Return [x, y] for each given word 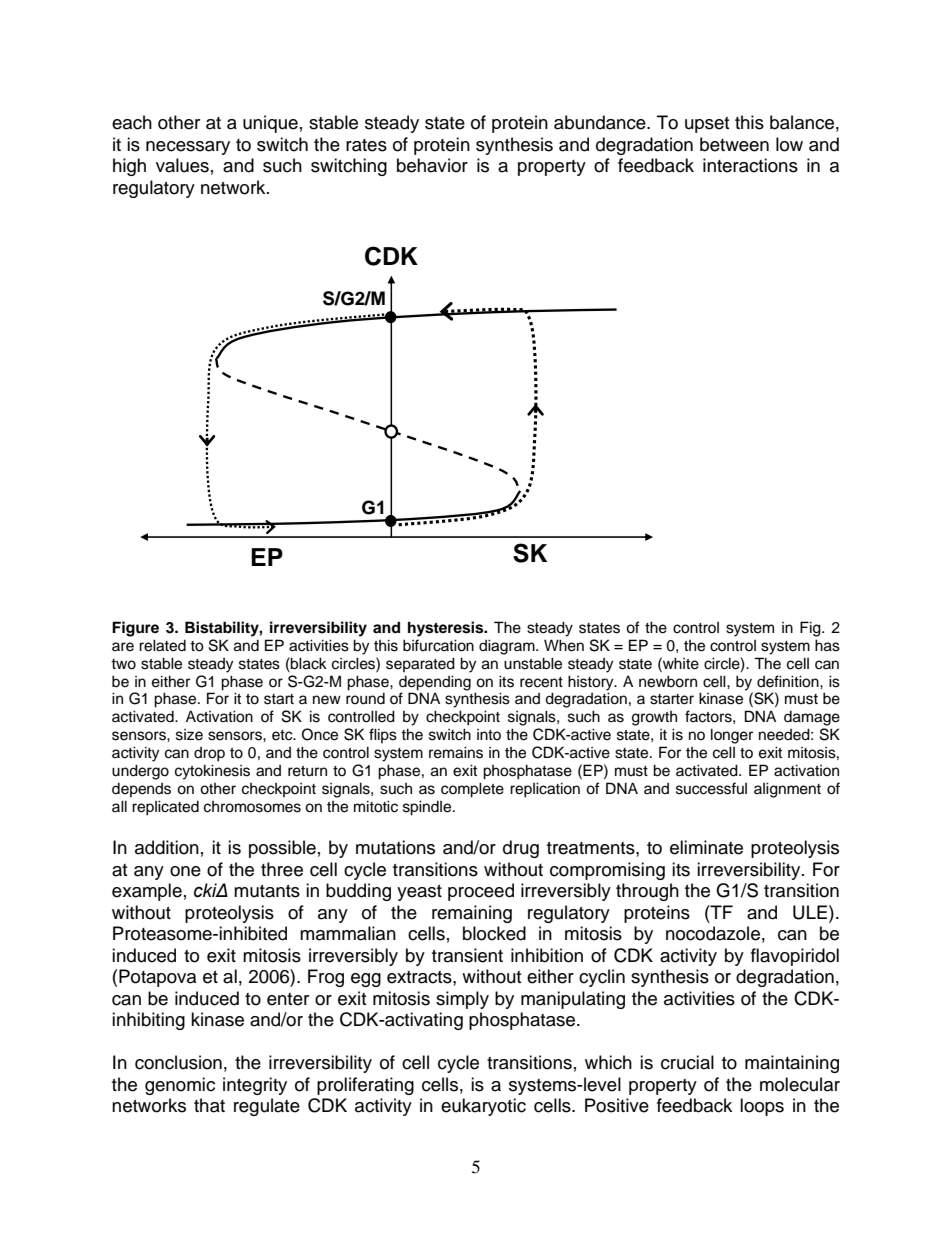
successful [711, 788]
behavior [432, 165]
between [734, 144]
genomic [180, 1086]
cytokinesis [212, 772]
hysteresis [447, 629]
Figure [135, 629]
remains [456, 752]
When [564, 645]
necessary [188, 148]
